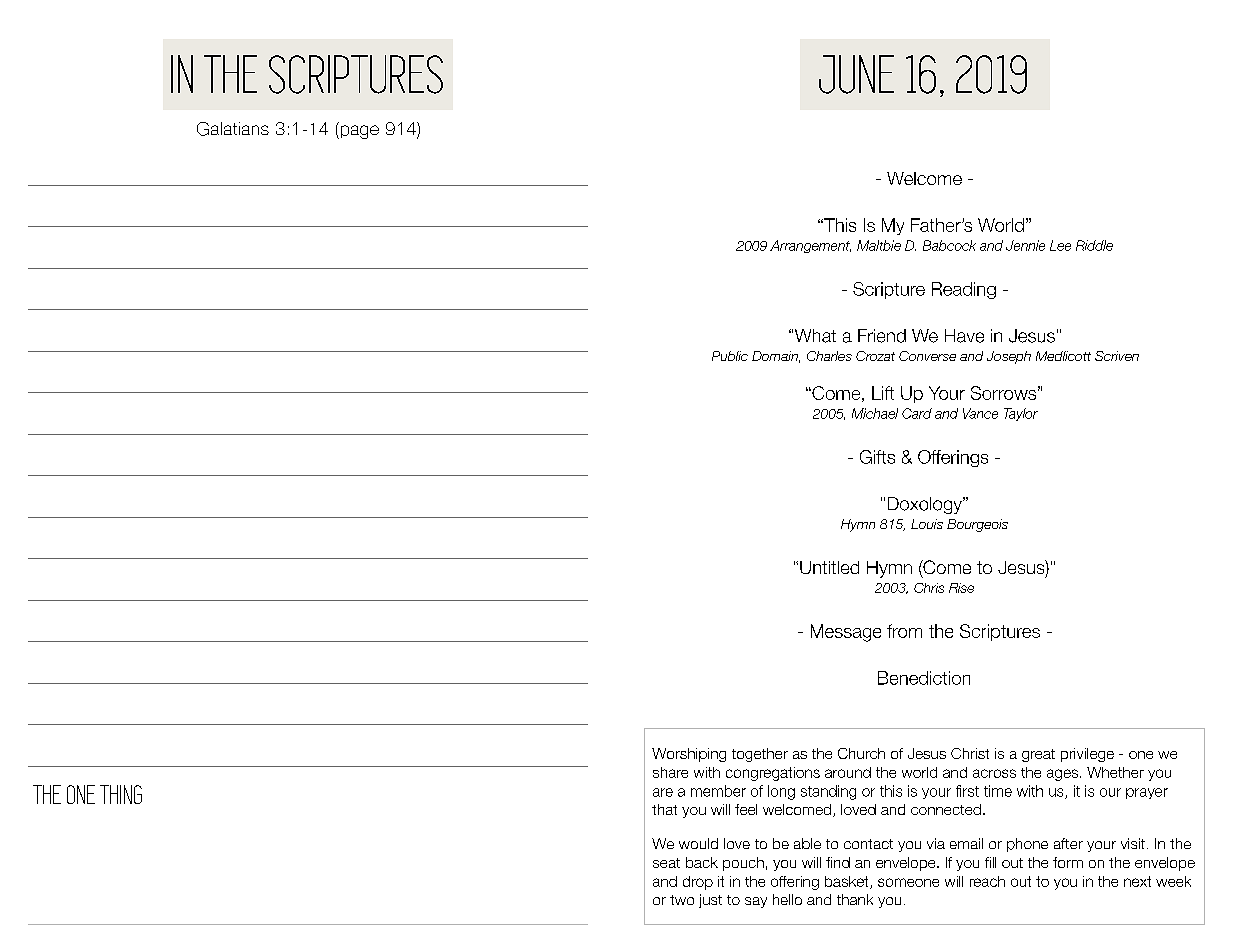 Image resolution: width=1233 pixels, height=952 pixels. What do you see at coordinates (856, 74) in the screenshot?
I see `JUNE` at bounding box center [856, 74].
